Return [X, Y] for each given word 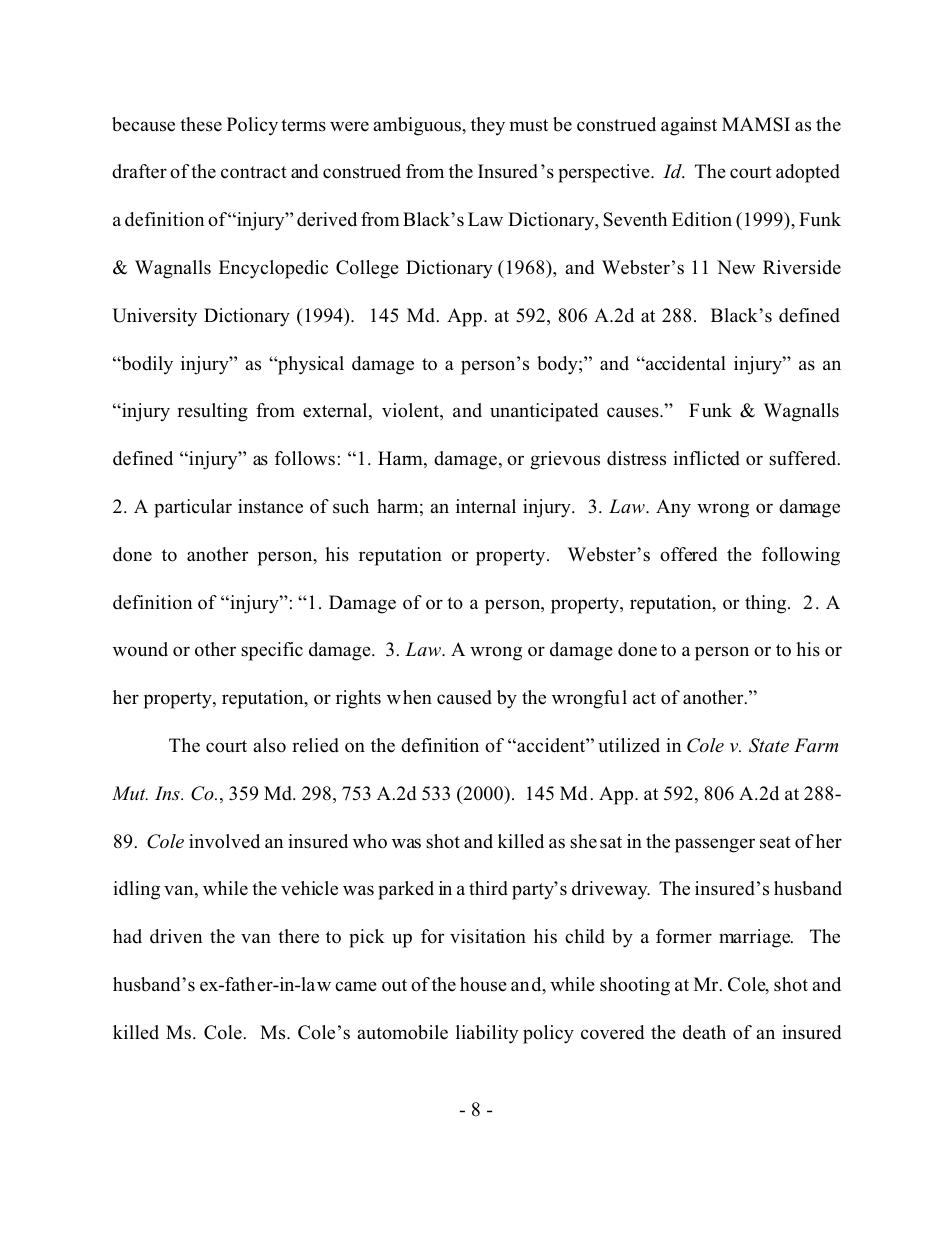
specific [272, 651]
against [689, 126]
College [367, 269]
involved [224, 841]
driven [176, 936]
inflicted [706, 458]
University [154, 317]
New [736, 267]
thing [767, 604]
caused [464, 697]
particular [193, 508]
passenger [715, 845]
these [201, 124]
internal [486, 506]
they [488, 126]
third [488, 888]
